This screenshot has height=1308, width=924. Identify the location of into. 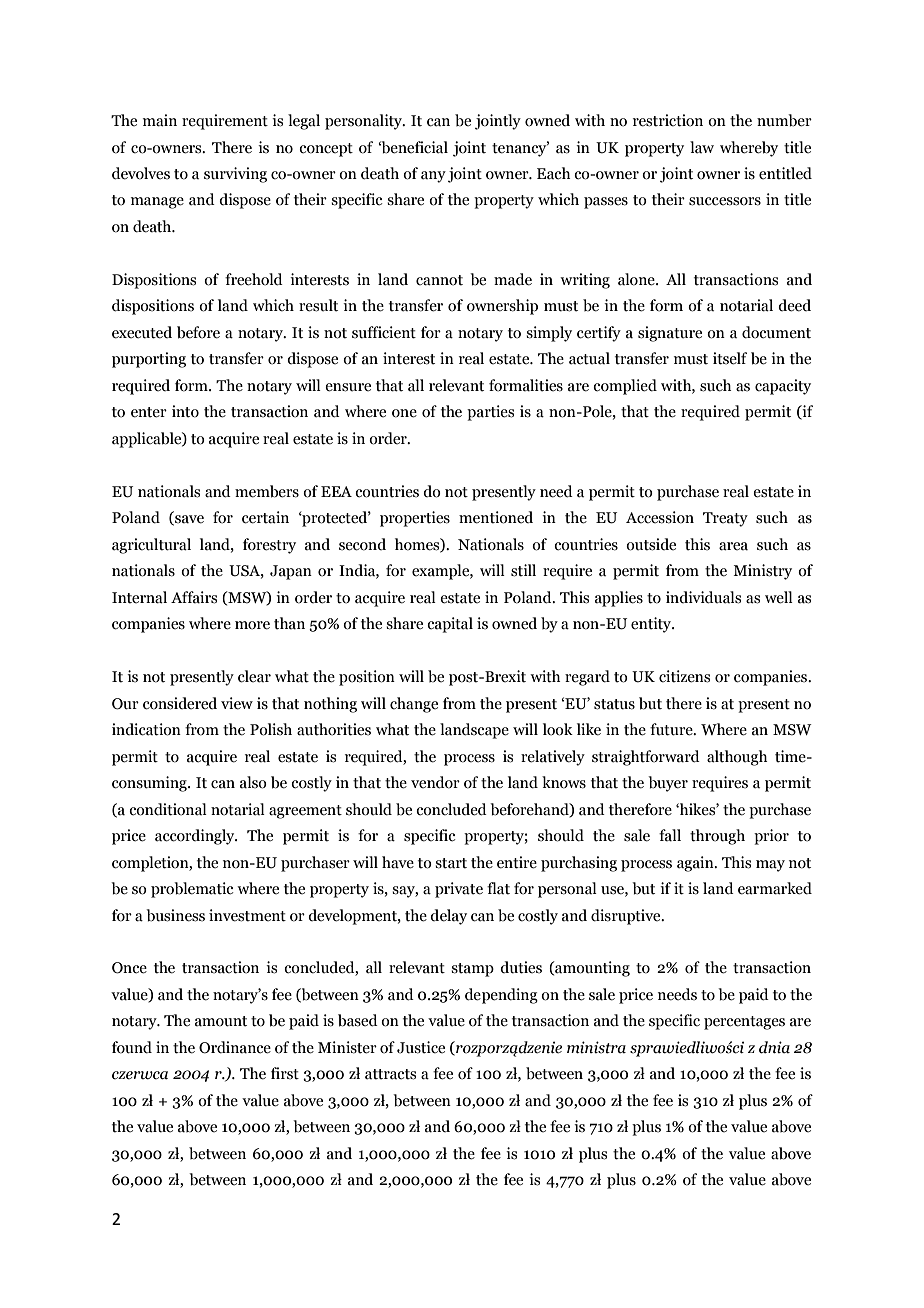
(185, 411).
